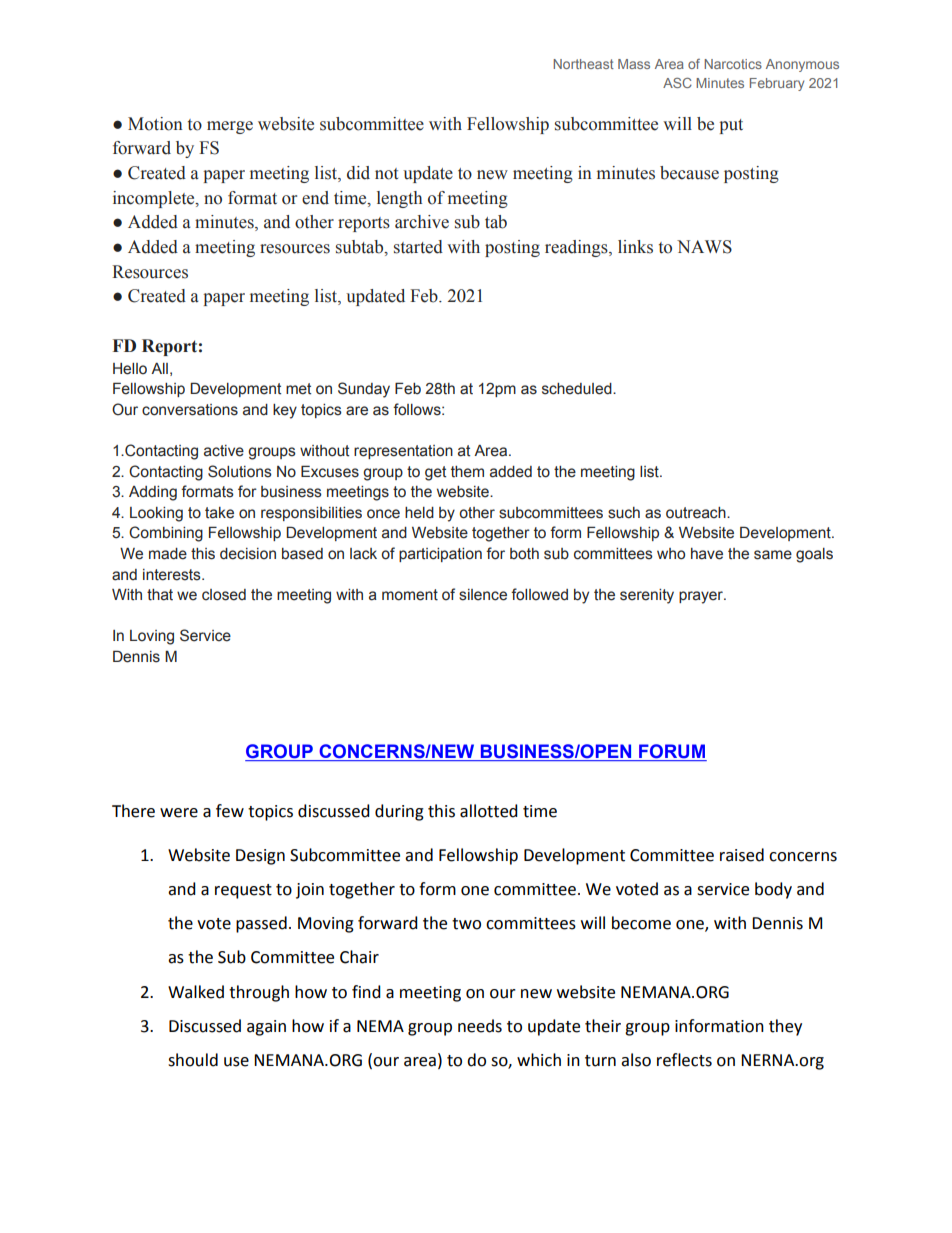 The width and height of the screenshot is (952, 1233). I want to click on Hello, so click(130, 369).
